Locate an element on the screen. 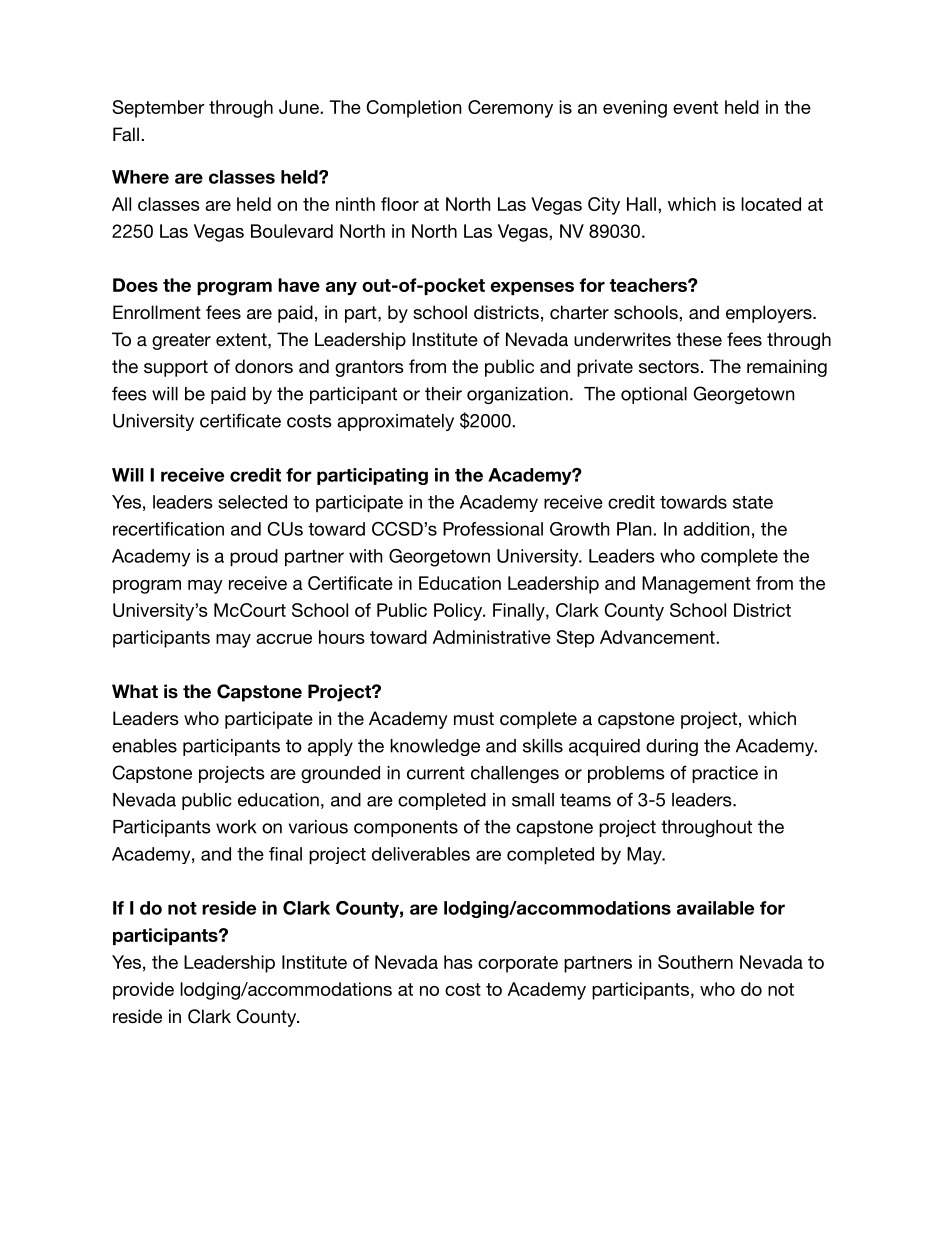  event is located at coordinates (695, 107).
